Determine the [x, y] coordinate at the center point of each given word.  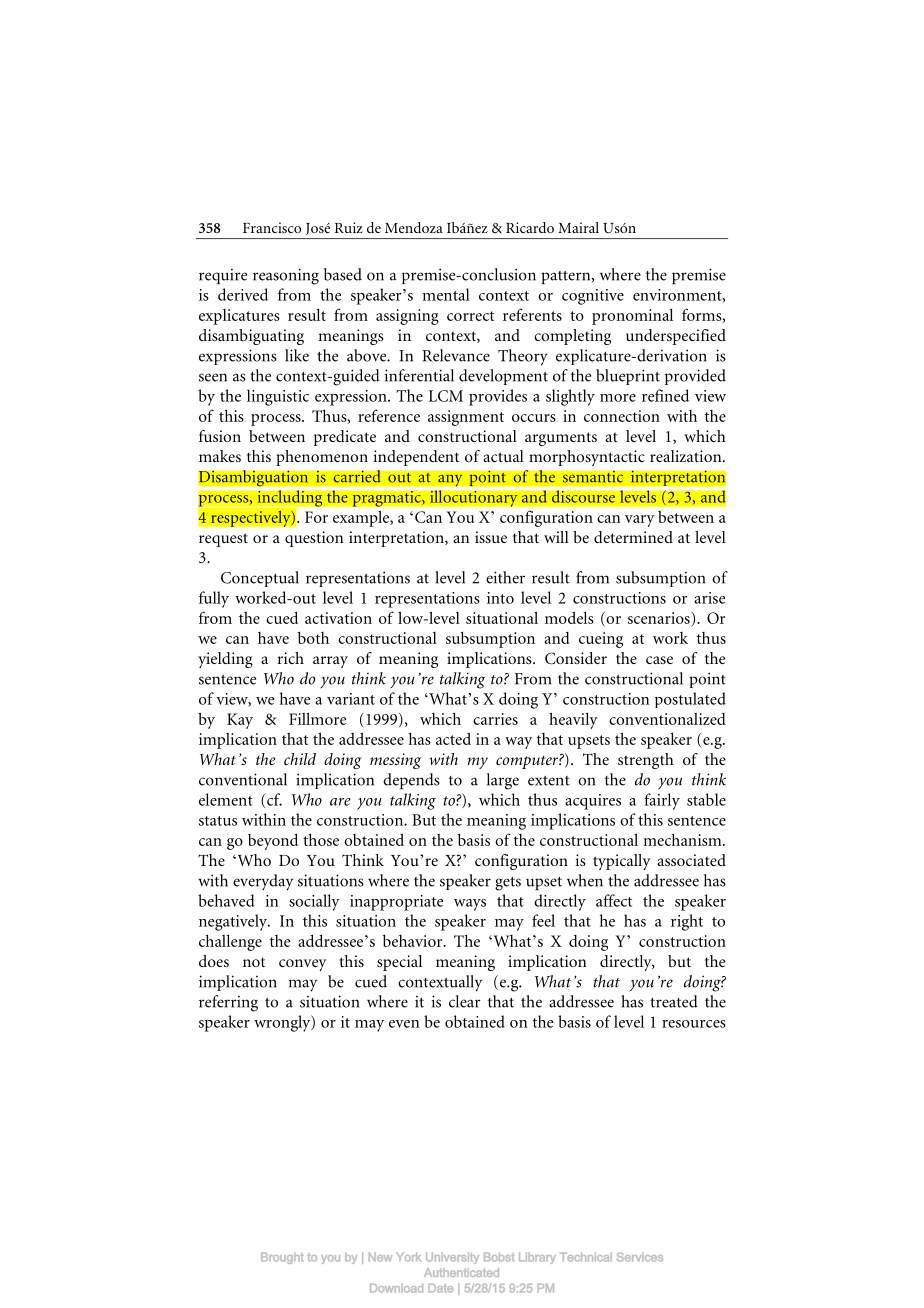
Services [640, 1257]
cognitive [593, 297]
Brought [282, 1258]
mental [446, 294]
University [452, 1258]
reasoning [286, 276]
